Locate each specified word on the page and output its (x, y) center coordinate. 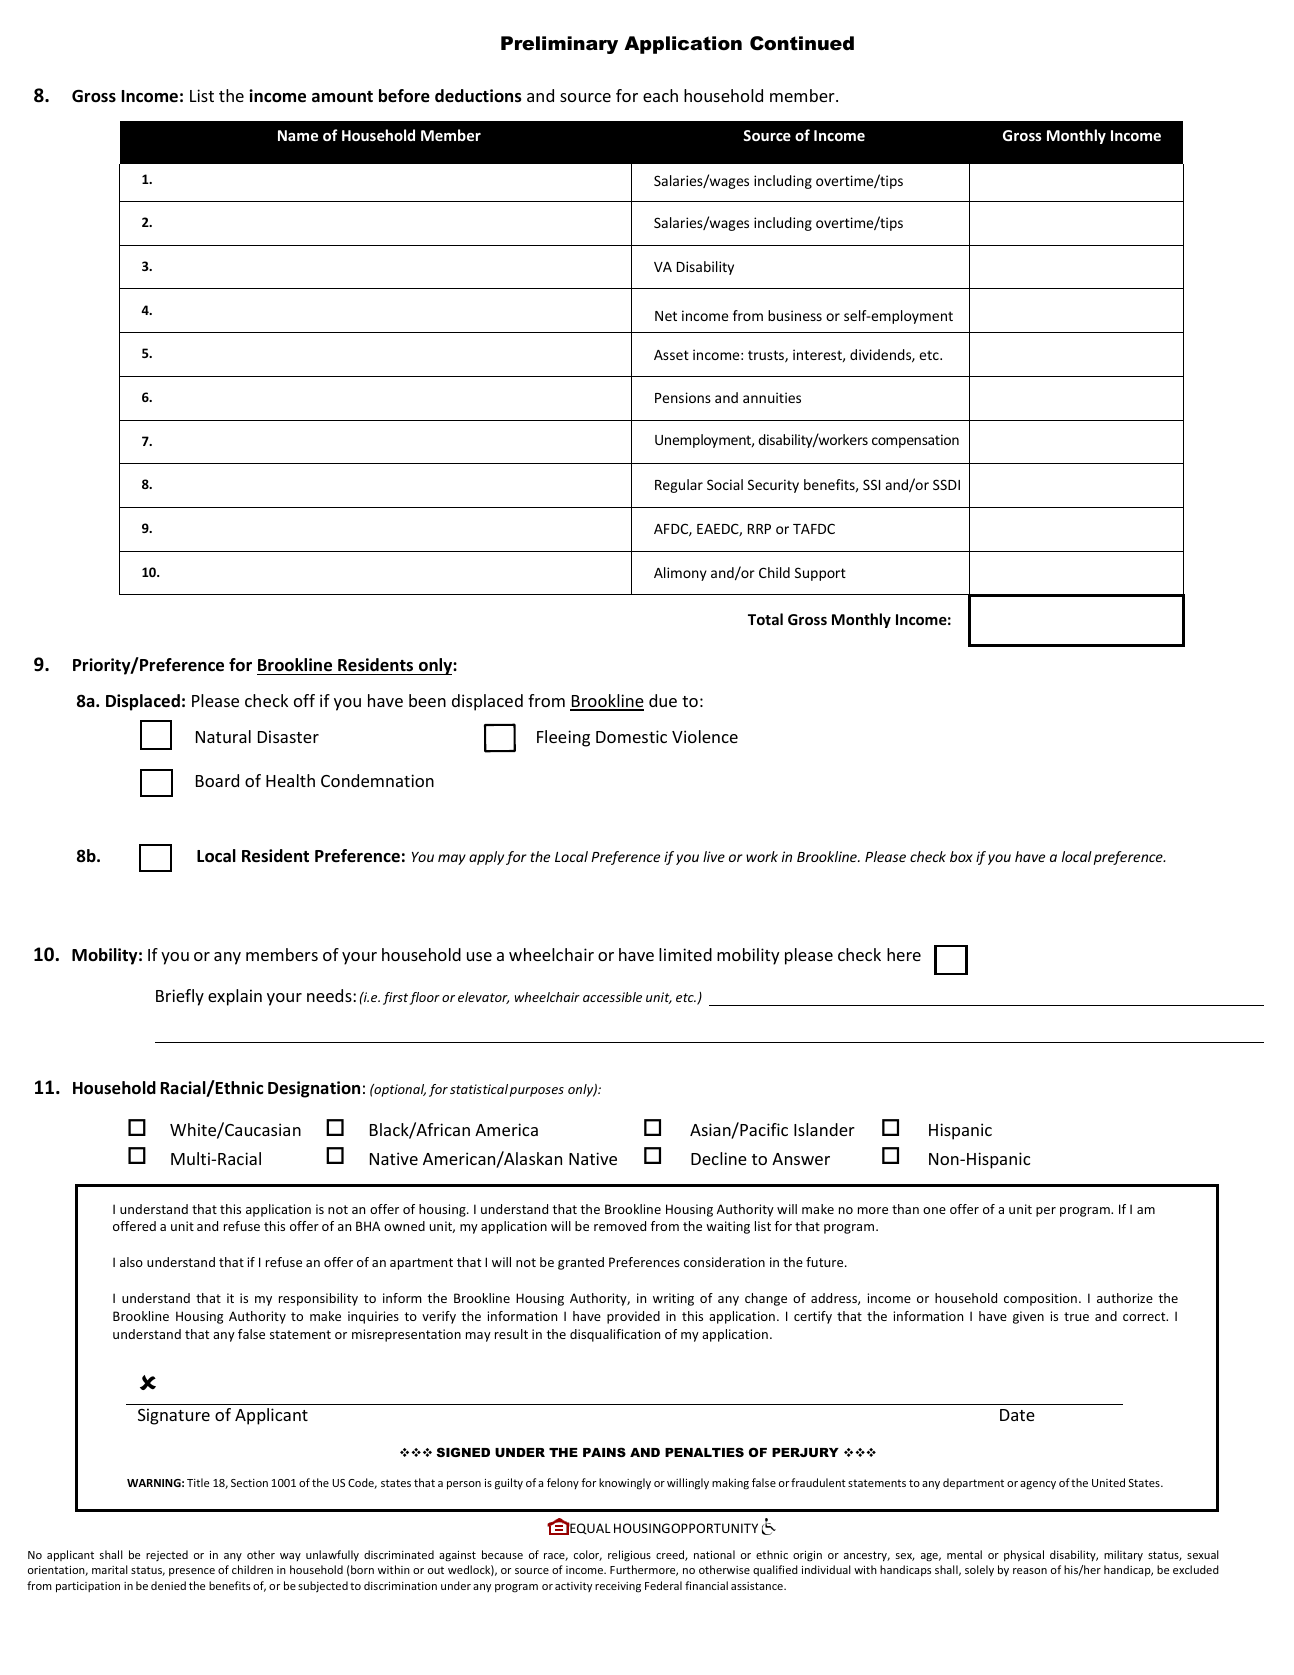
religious (629, 1556)
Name (298, 135)
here (904, 954)
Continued (802, 43)
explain (235, 997)
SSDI (946, 484)
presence (192, 1572)
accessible (612, 997)
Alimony (680, 574)
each (660, 95)
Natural (223, 736)
